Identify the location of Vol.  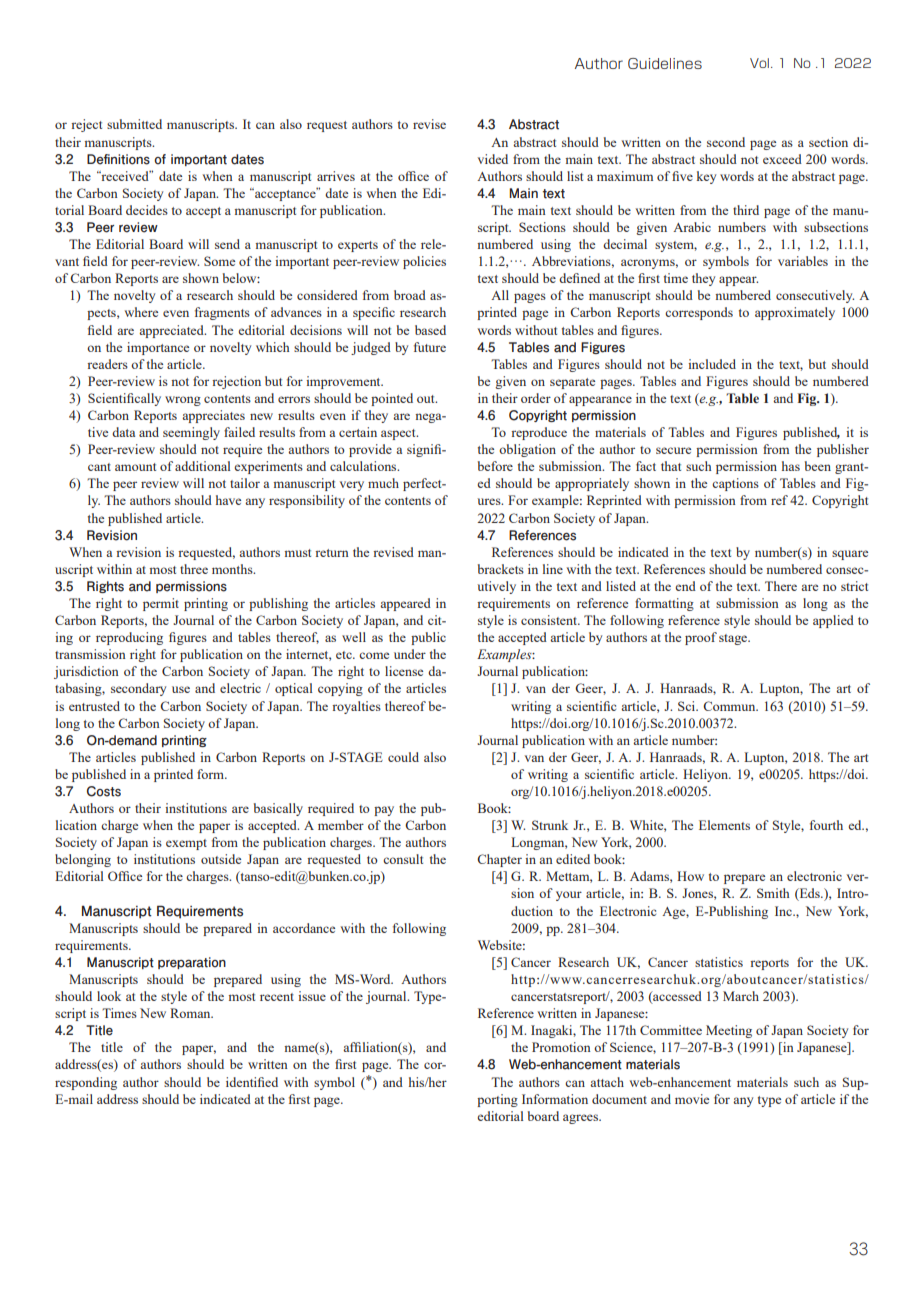
(759, 63).
